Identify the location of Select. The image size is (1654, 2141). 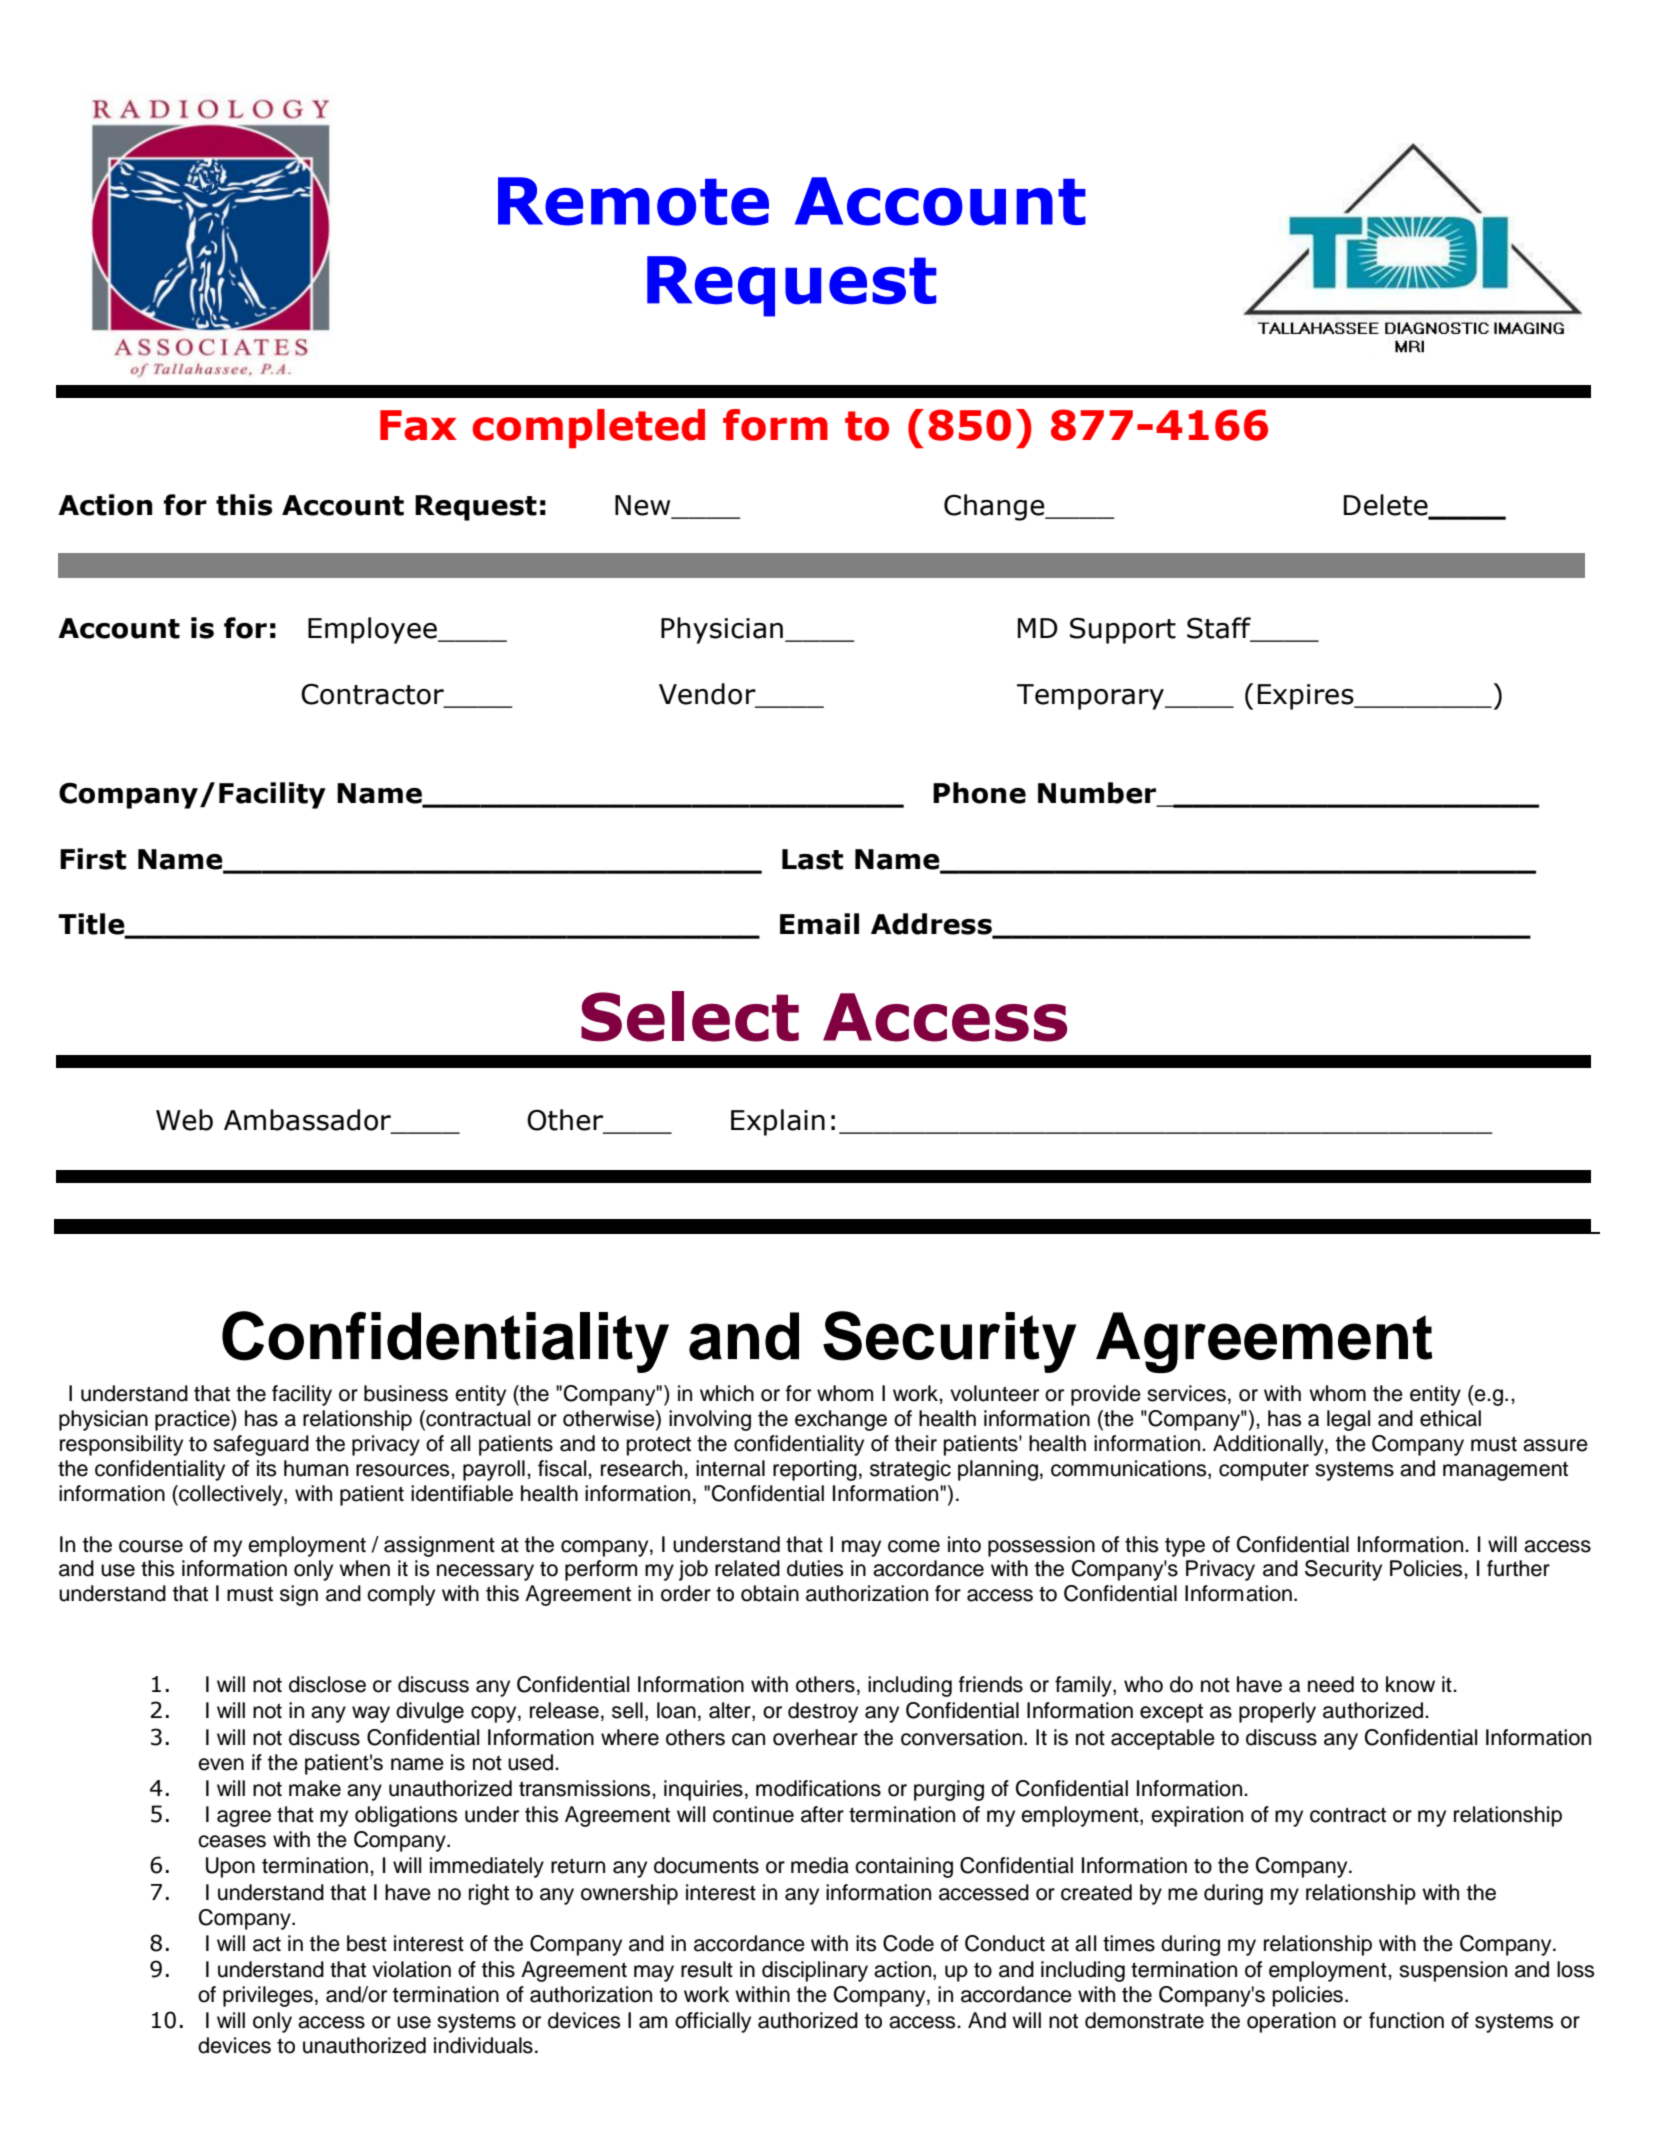
(690, 1016).
